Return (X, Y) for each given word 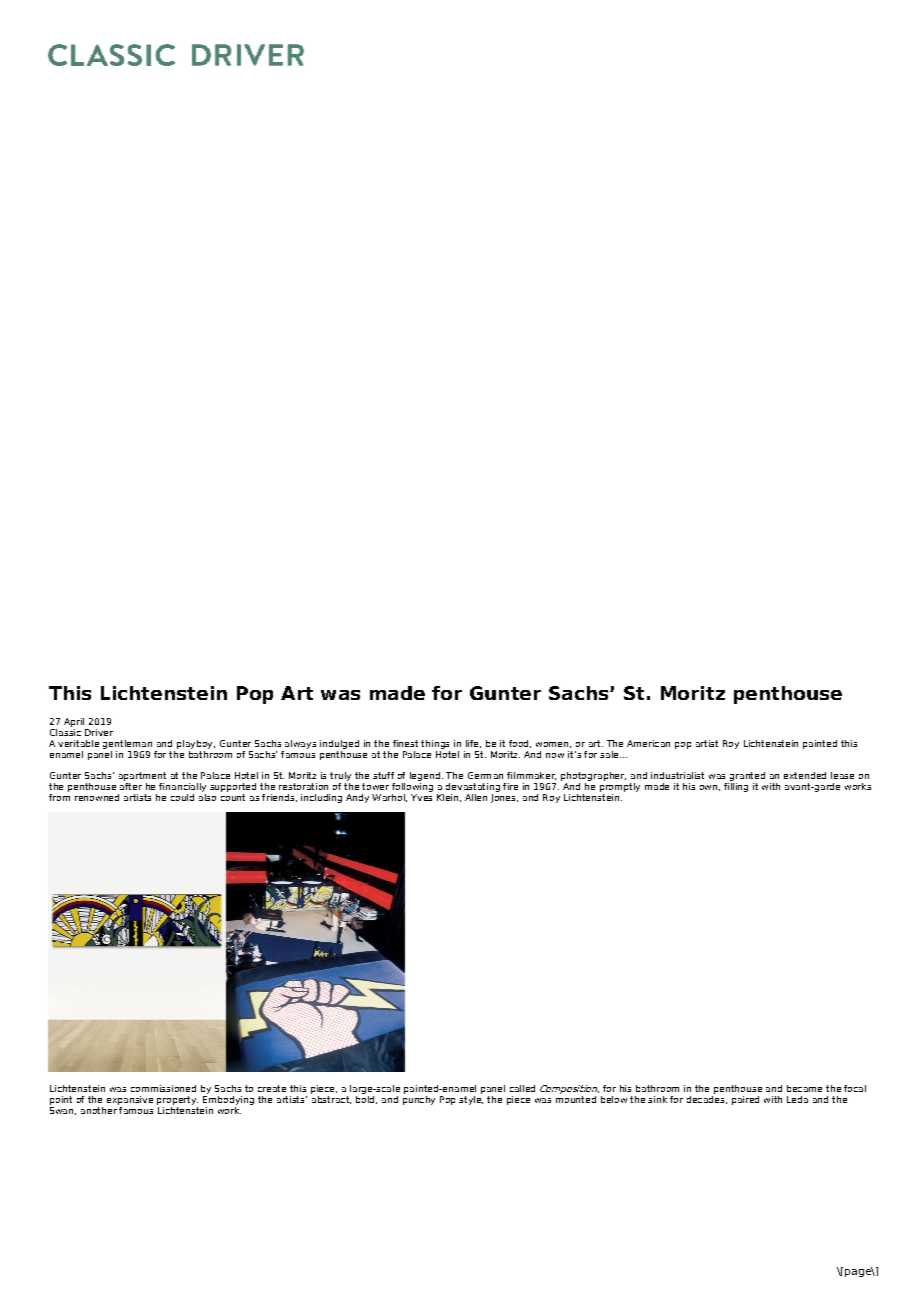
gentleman (127, 746)
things (435, 746)
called (522, 1088)
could (182, 797)
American (648, 743)
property (177, 1102)
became (804, 1088)
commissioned (163, 1088)
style (471, 1100)
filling (736, 786)
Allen (476, 797)
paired (745, 1100)
